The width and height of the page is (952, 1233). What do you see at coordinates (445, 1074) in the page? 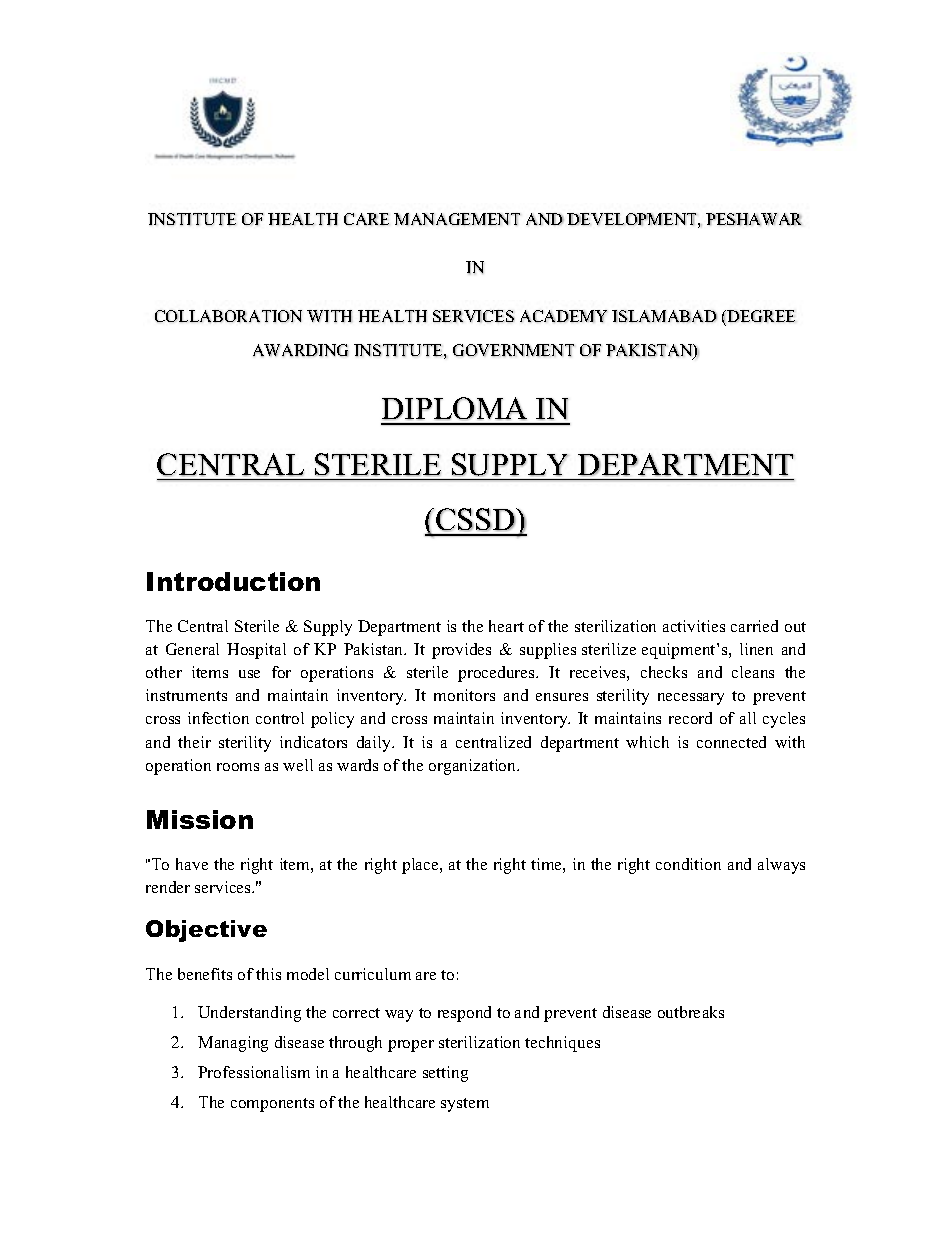
I see `setting` at bounding box center [445, 1074].
